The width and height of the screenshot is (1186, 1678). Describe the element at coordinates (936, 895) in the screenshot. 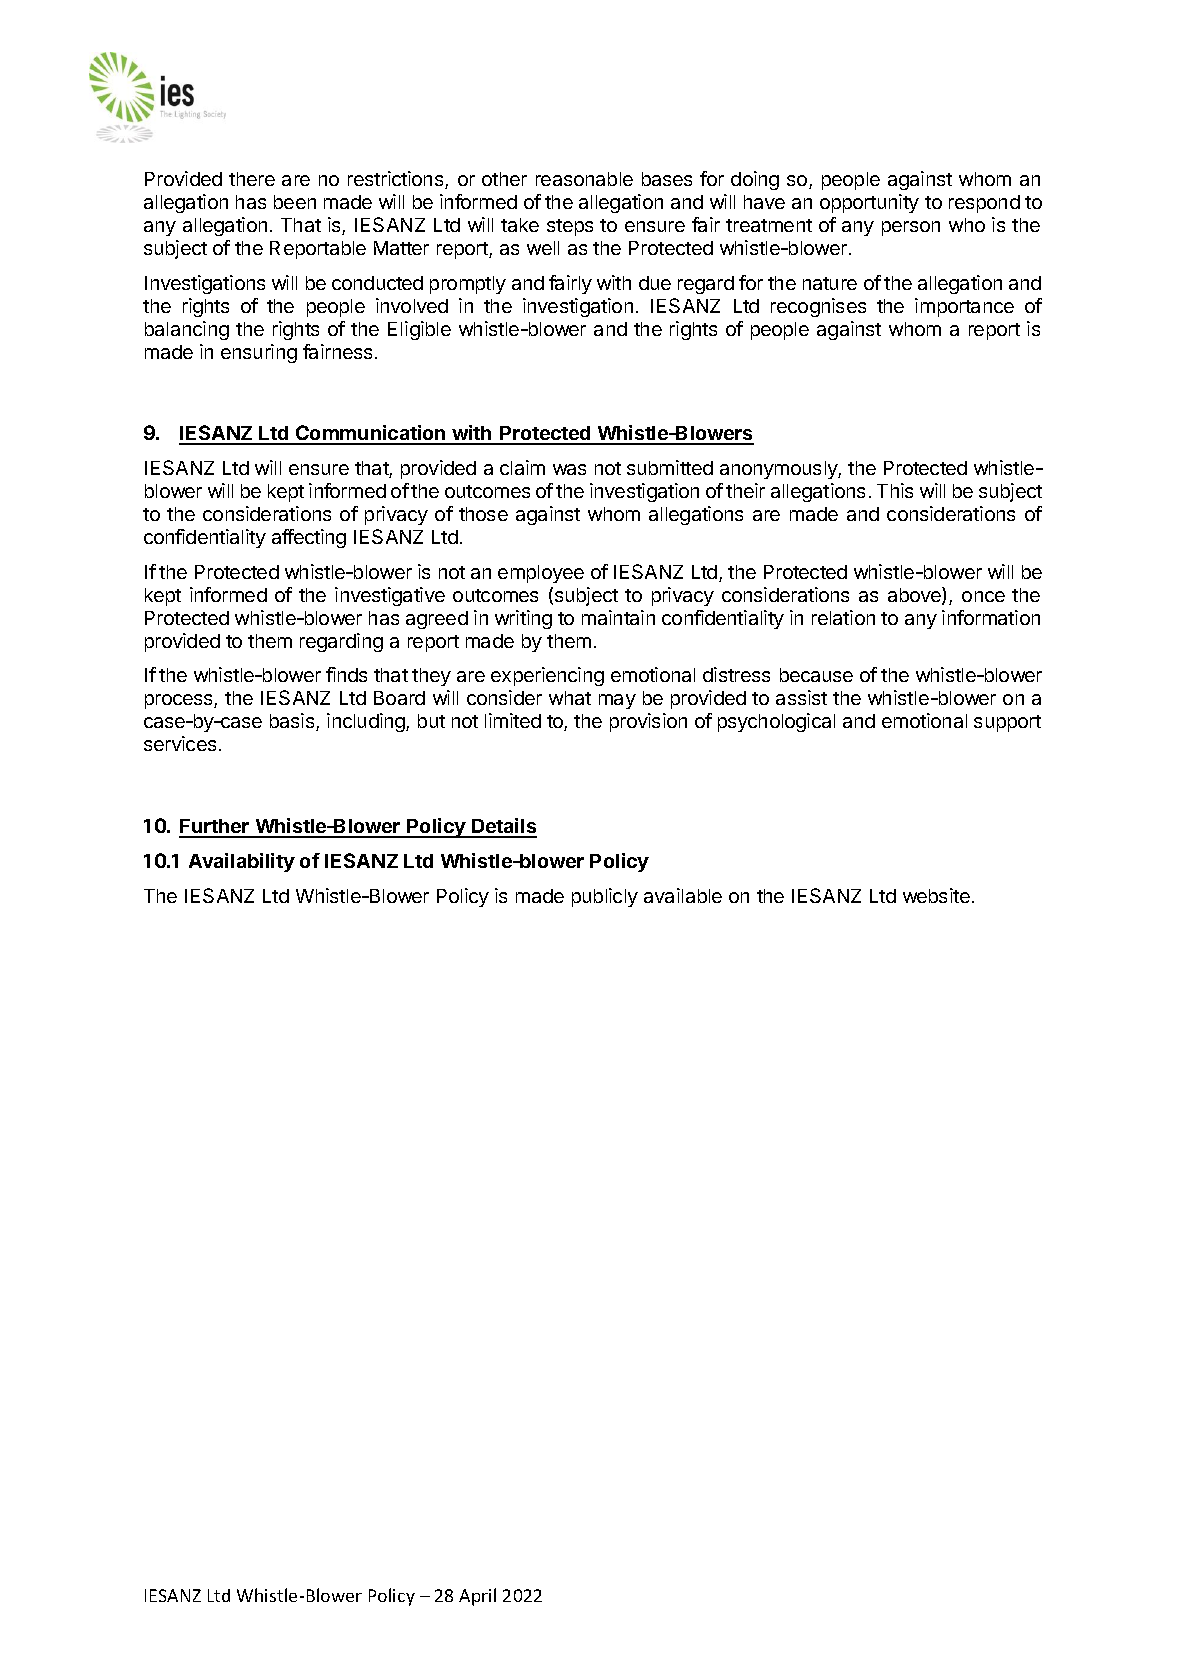

I see `website` at that location.
